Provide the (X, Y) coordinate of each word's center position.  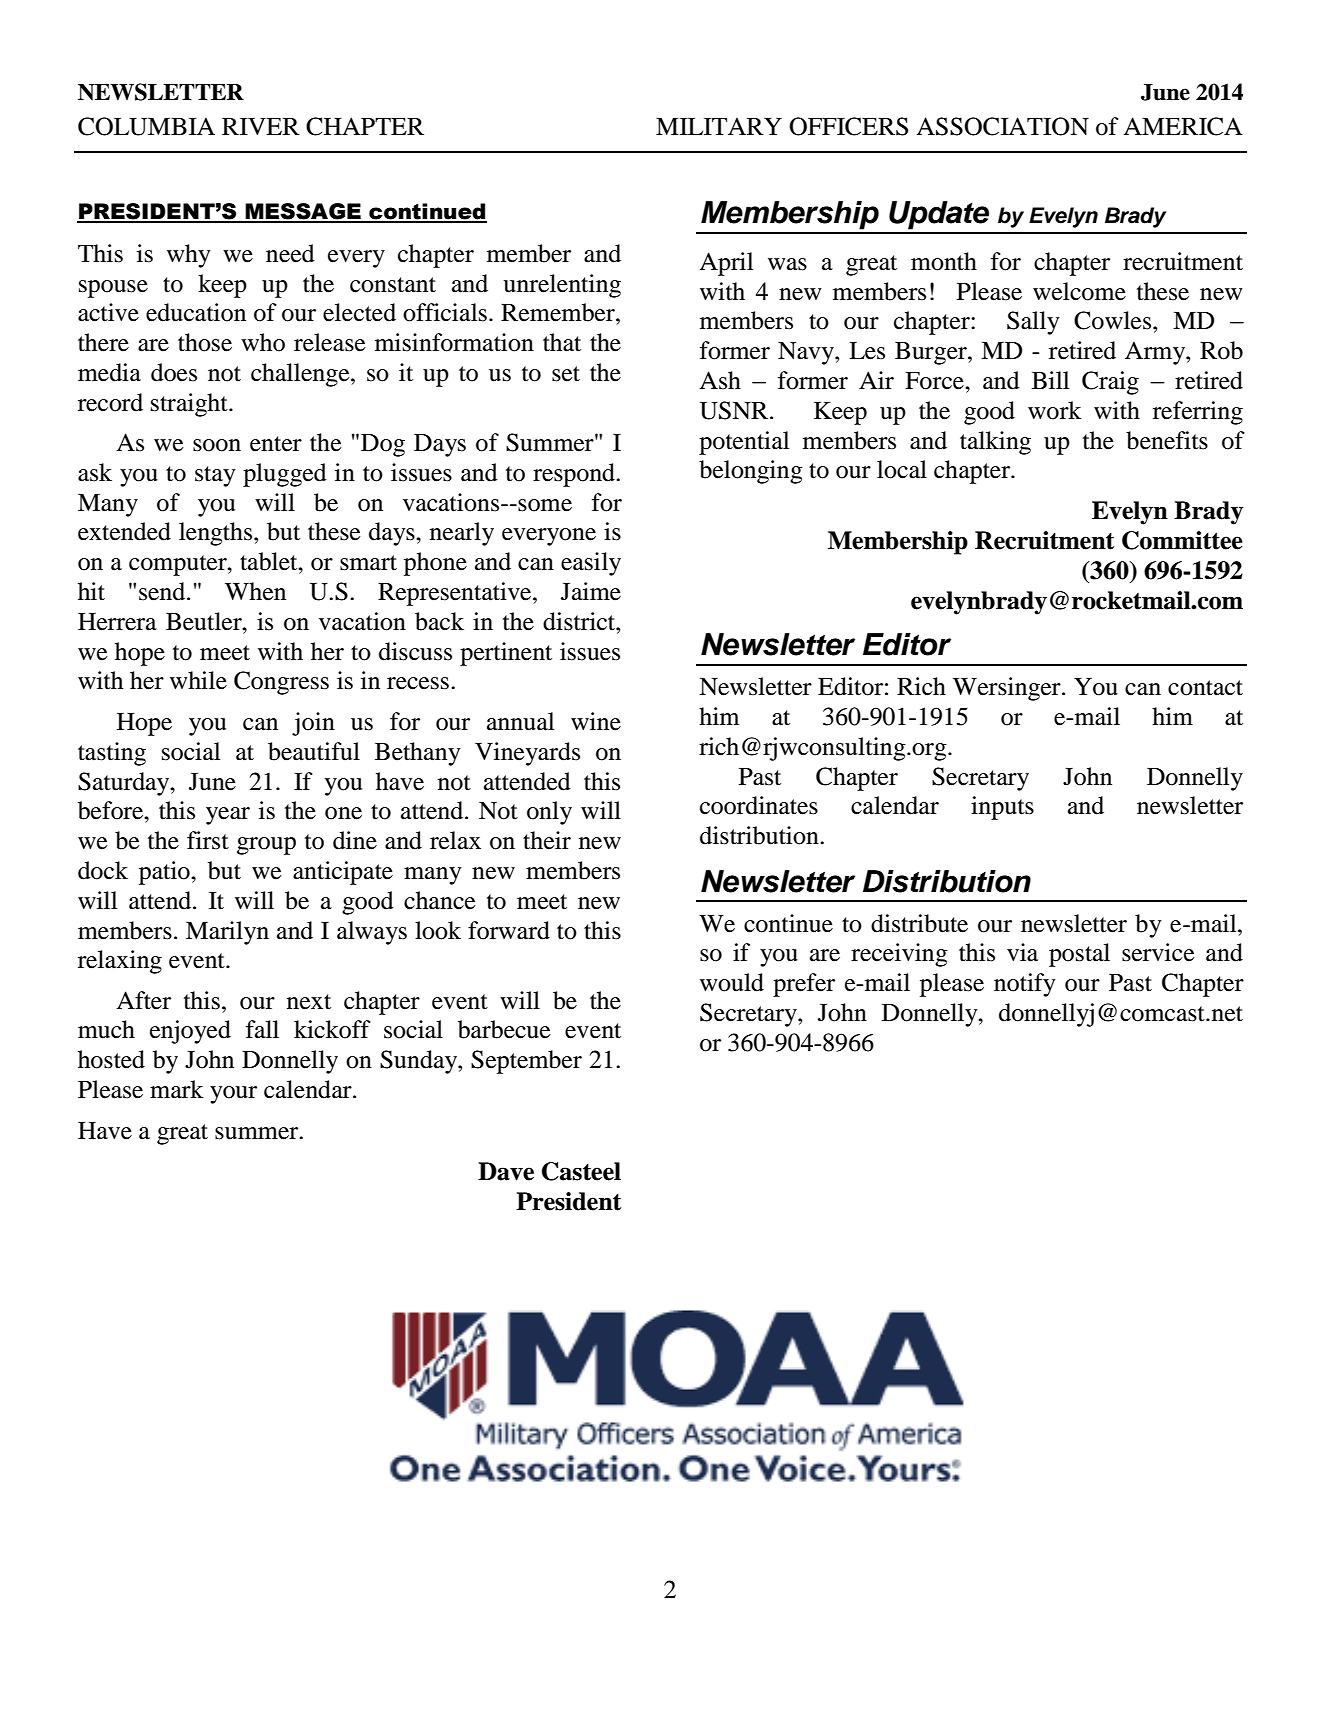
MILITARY (719, 126)
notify (1025, 985)
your (233, 1095)
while (198, 680)
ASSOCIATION (1002, 126)
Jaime (591, 591)
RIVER (261, 126)
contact (1205, 688)
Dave (506, 1171)
